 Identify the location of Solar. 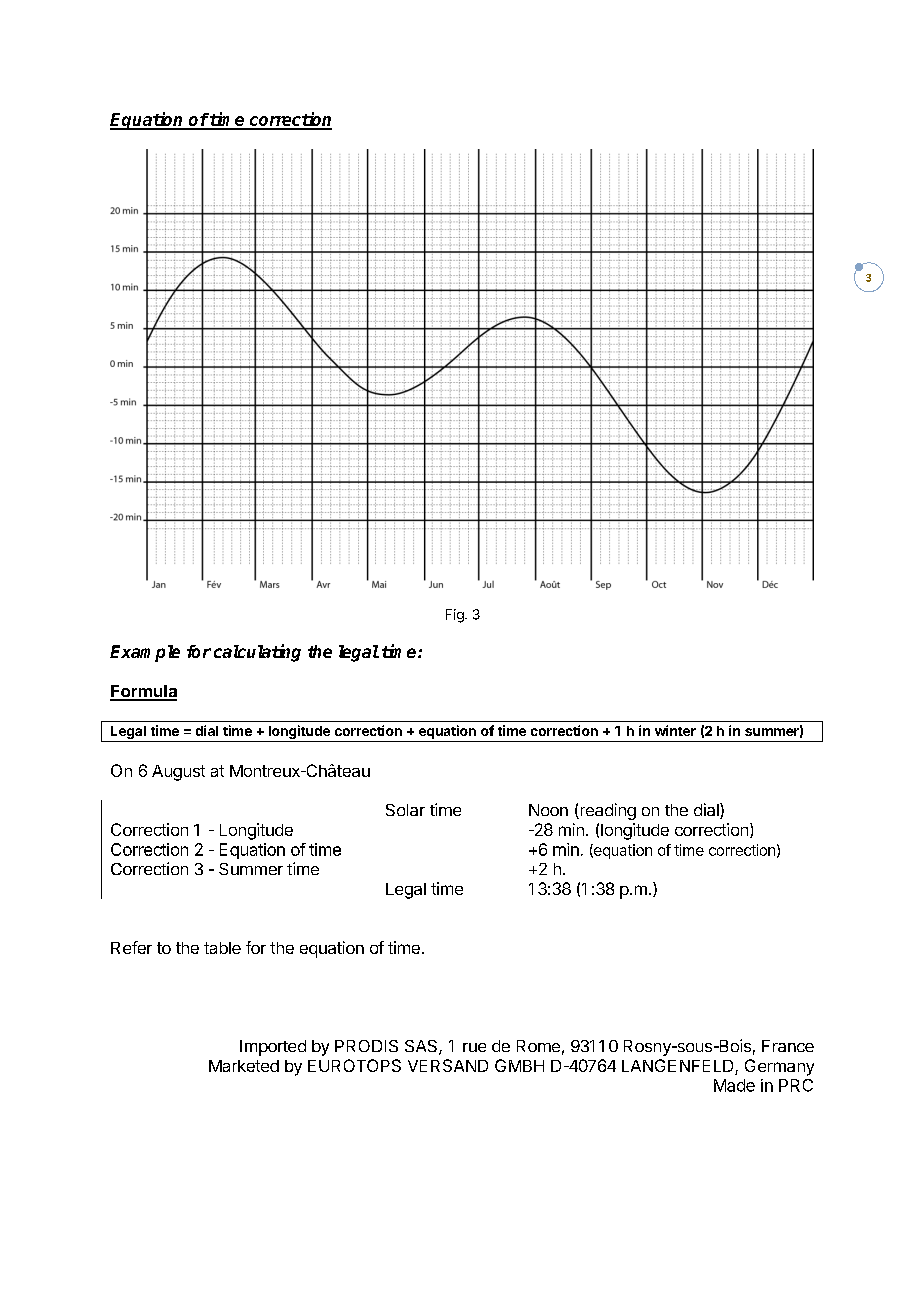
(405, 810).
